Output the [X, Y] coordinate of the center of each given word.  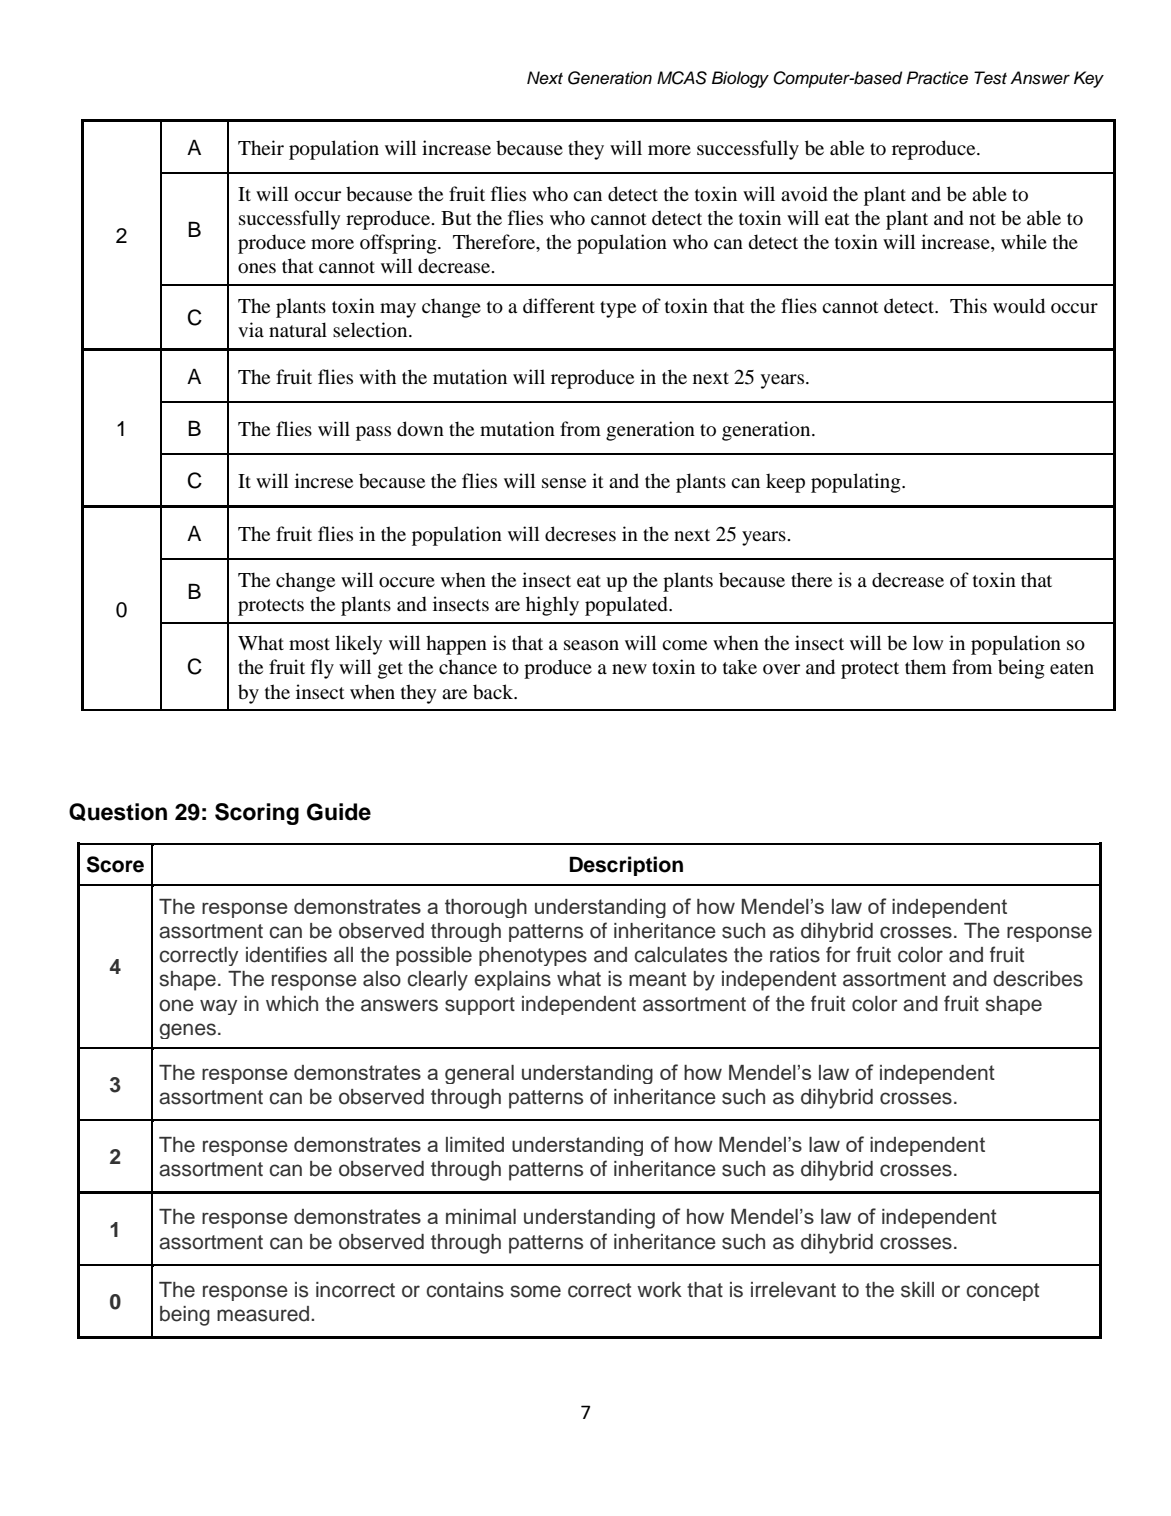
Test [990, 78]
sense [564, 483]
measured [264, 1314]
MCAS [682, 78]
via [251, 329]
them [925, 666]
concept [1002, 1292]
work [659, 1290]
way [218, 1007]
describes [1038, 979]
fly [322, 669]
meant [657, 979]
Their [261, 147]
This [968, 305]
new [629, 669]
